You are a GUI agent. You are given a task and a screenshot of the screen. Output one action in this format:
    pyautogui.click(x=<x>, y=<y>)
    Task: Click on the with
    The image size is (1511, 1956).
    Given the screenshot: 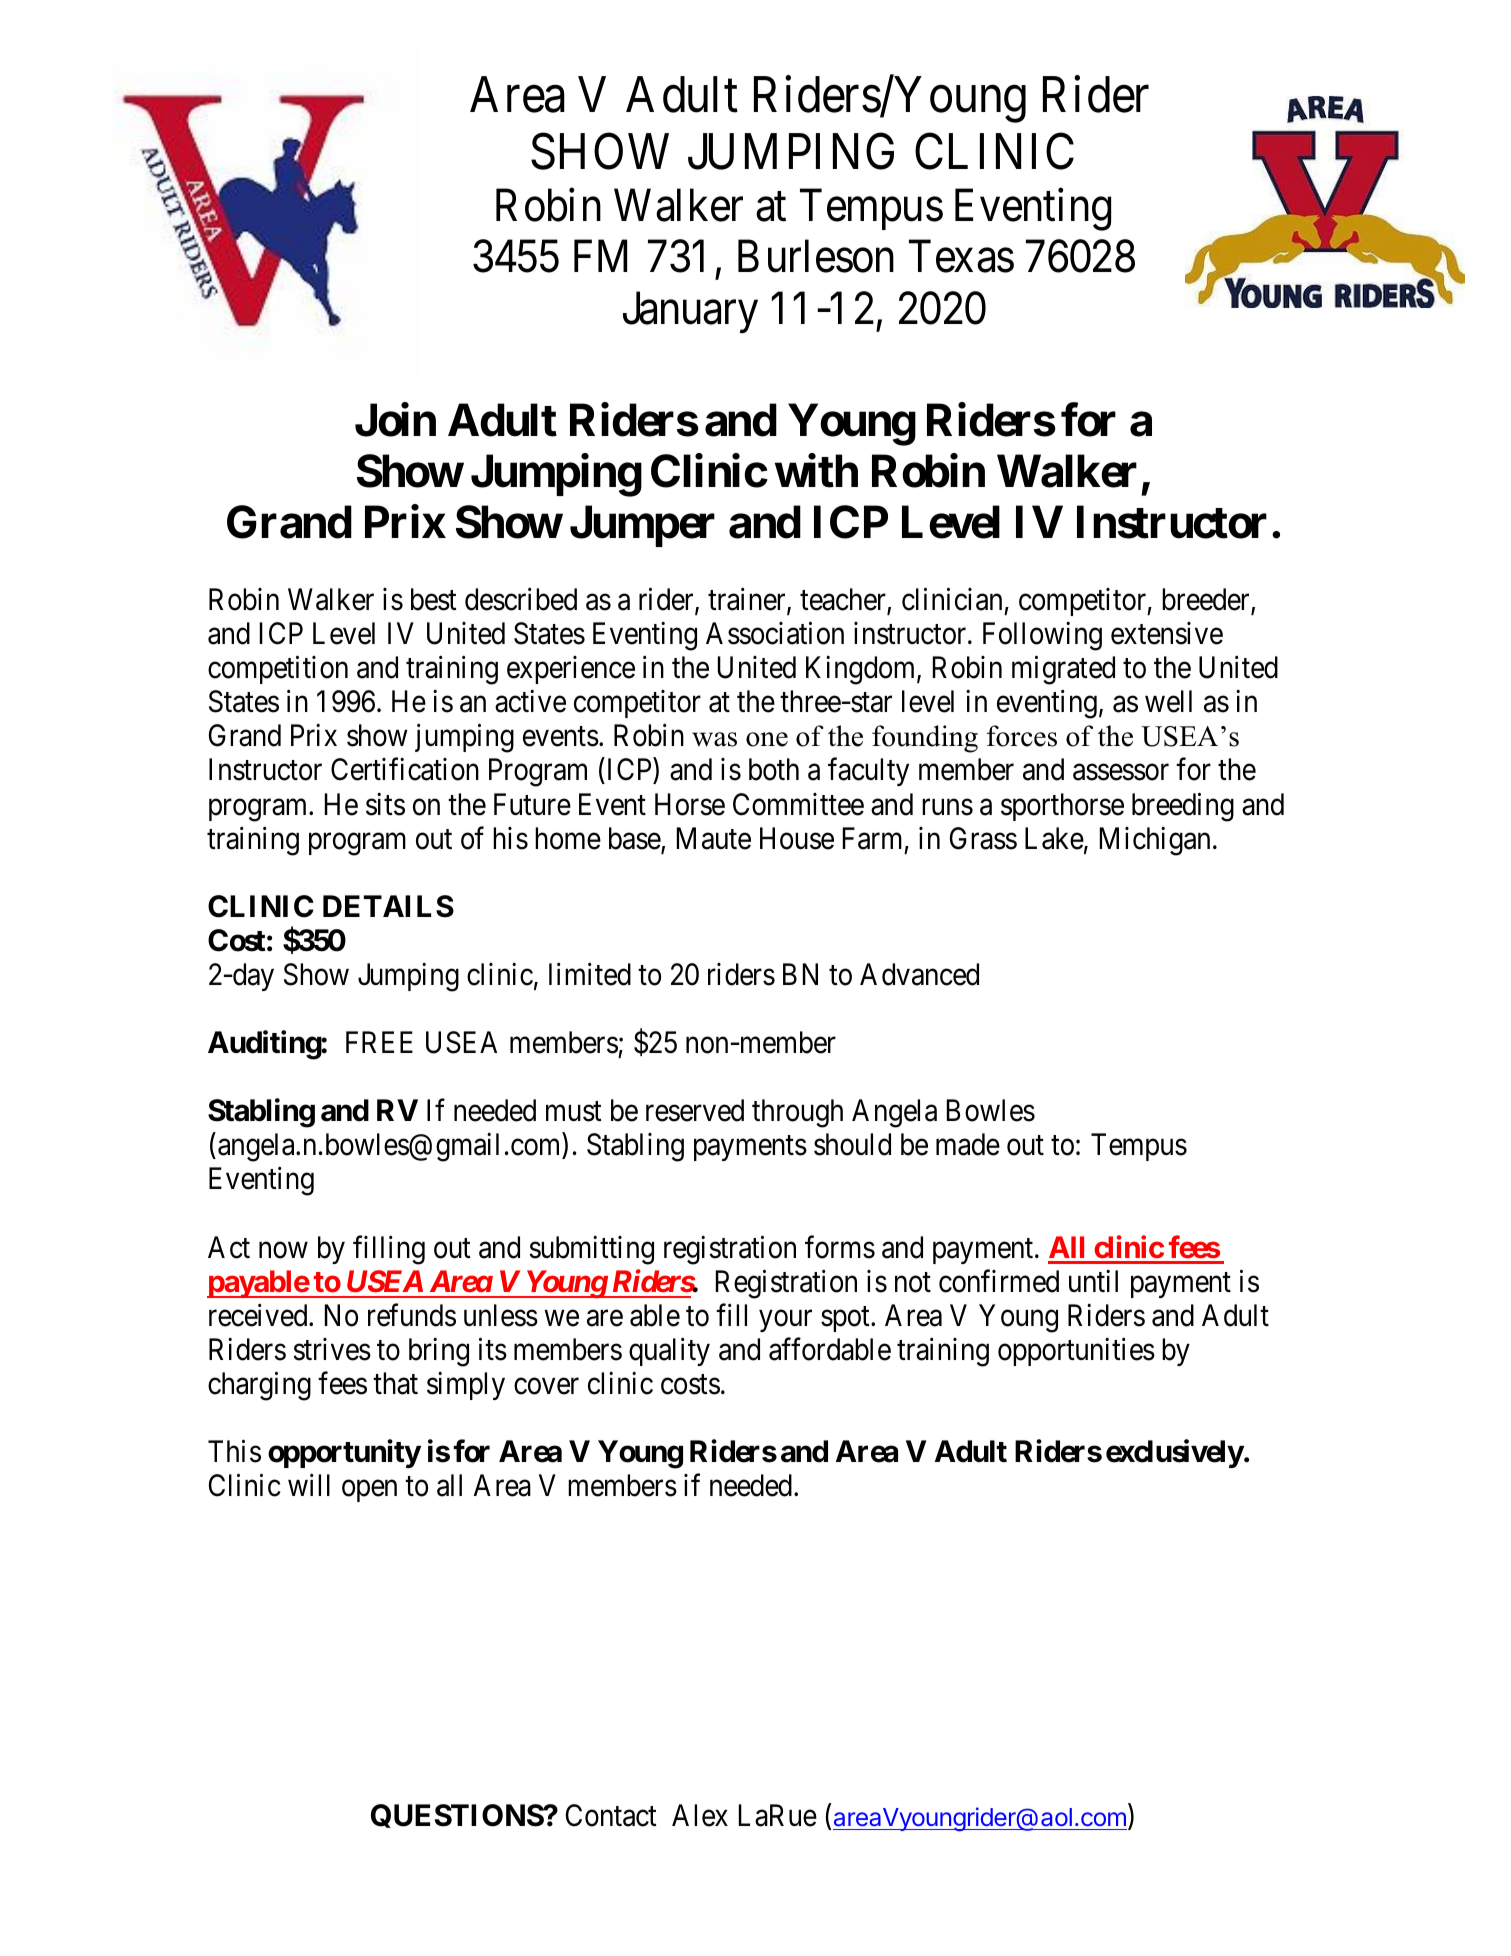 What is the action you would take?
    pyautogui.click(x=816, y=471)
